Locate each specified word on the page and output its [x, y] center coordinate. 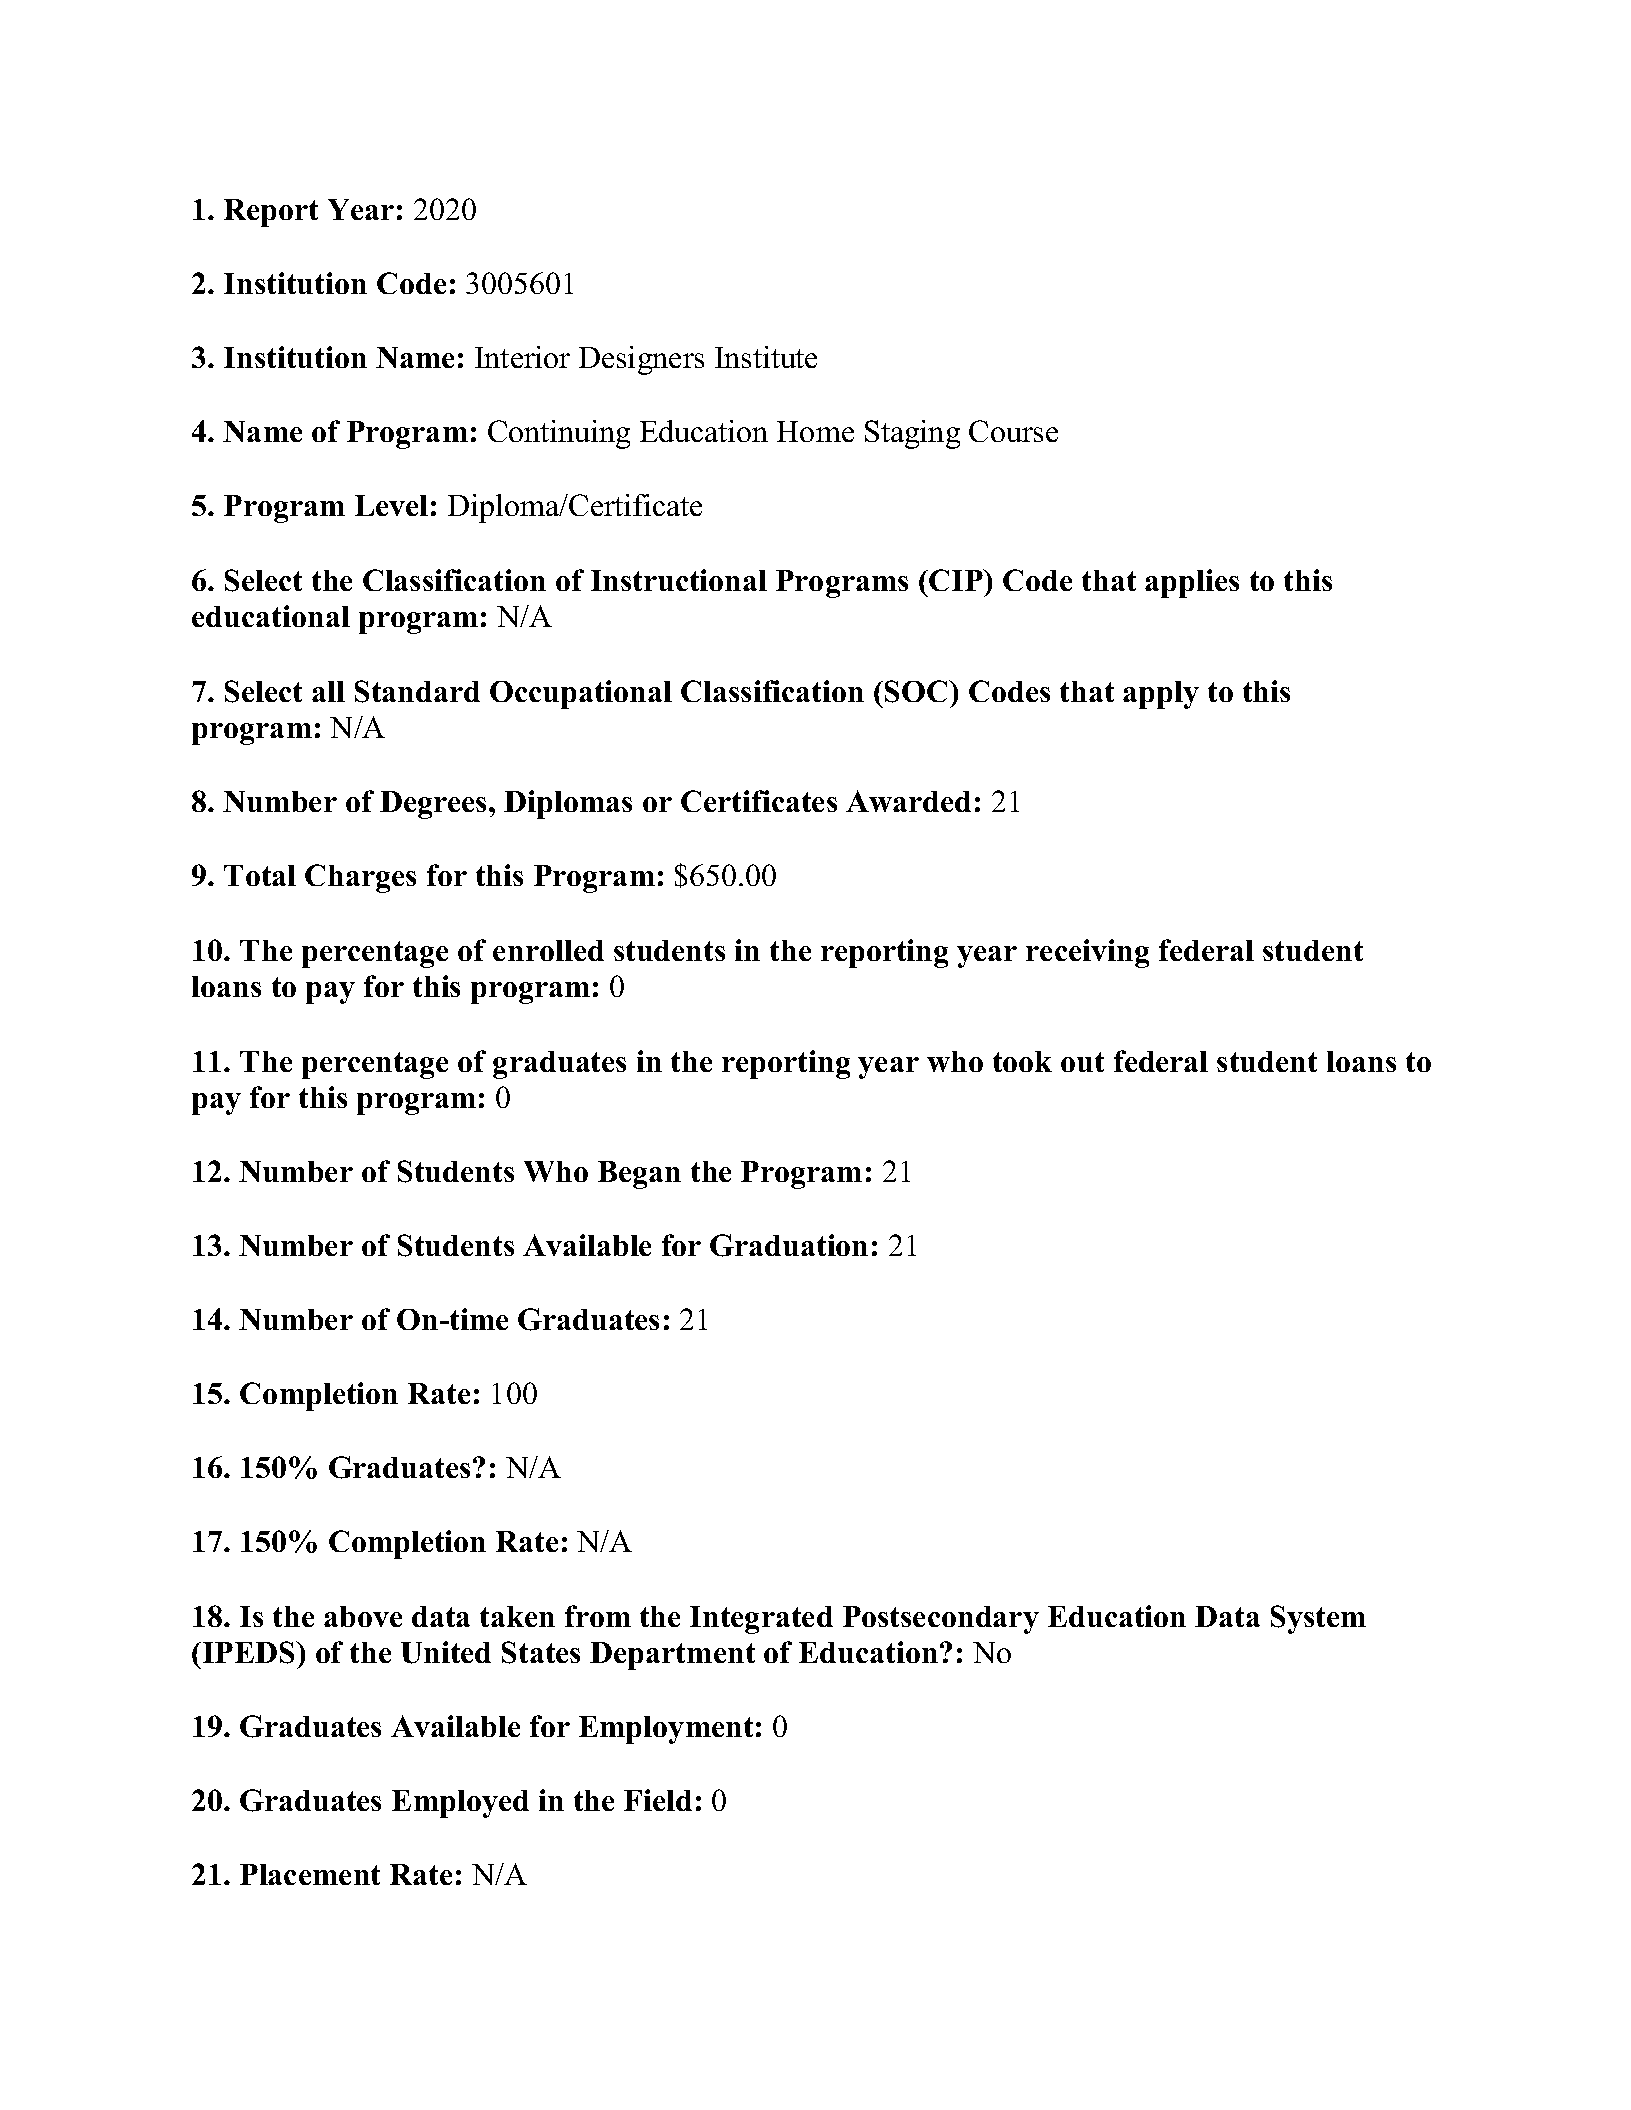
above [363, 1616]
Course [1013, 431]
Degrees [435, 805]
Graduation [789, 1245]
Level [391, 505]
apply [1161, 695]
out [1082, 1062]
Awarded [908, 801]
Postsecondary [941, 1620]
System [1318, 1619]
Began [639, 1175]
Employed [460, 1804]
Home [815, 431]
